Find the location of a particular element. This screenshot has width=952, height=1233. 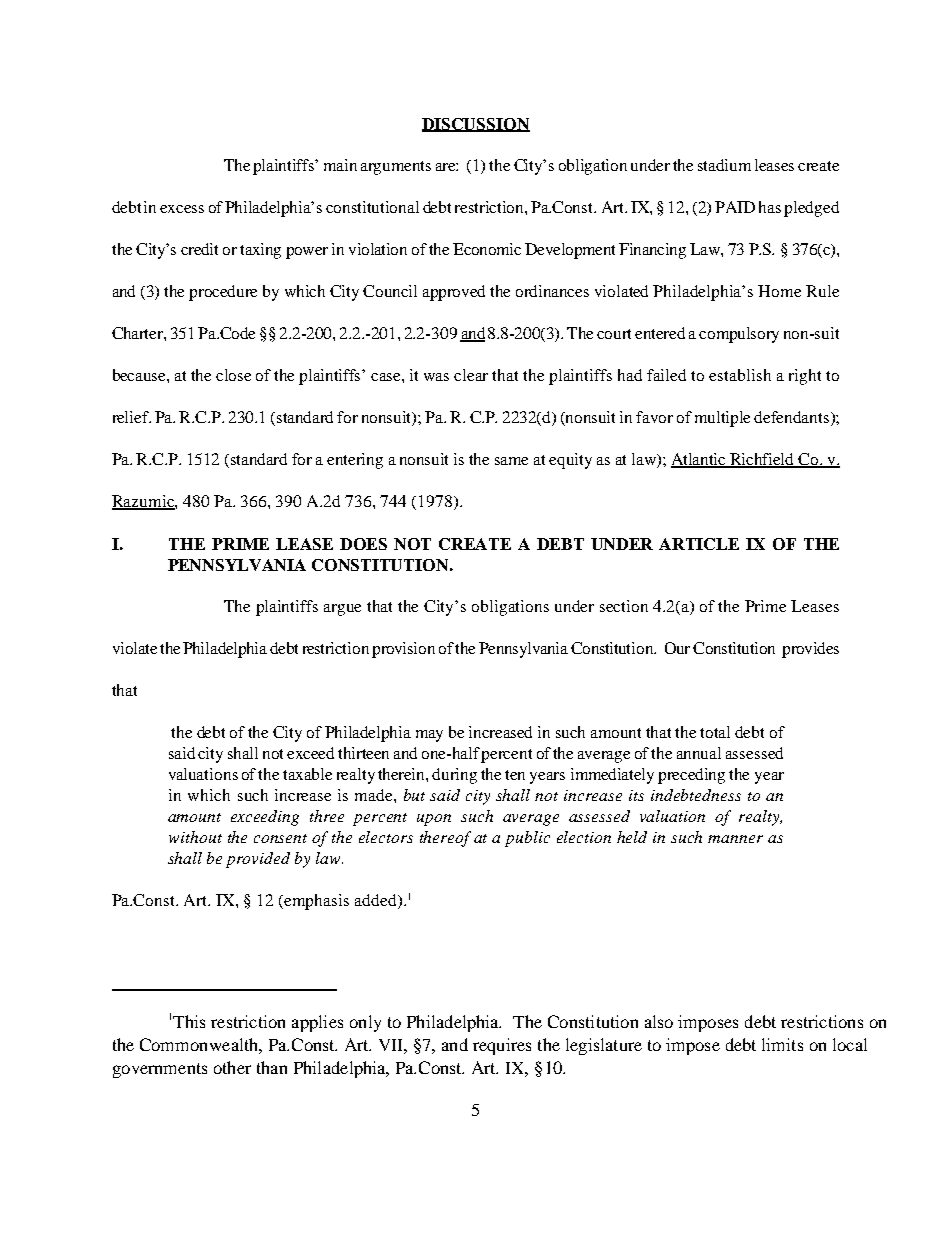

other is located at coordinates (232, 1067).
